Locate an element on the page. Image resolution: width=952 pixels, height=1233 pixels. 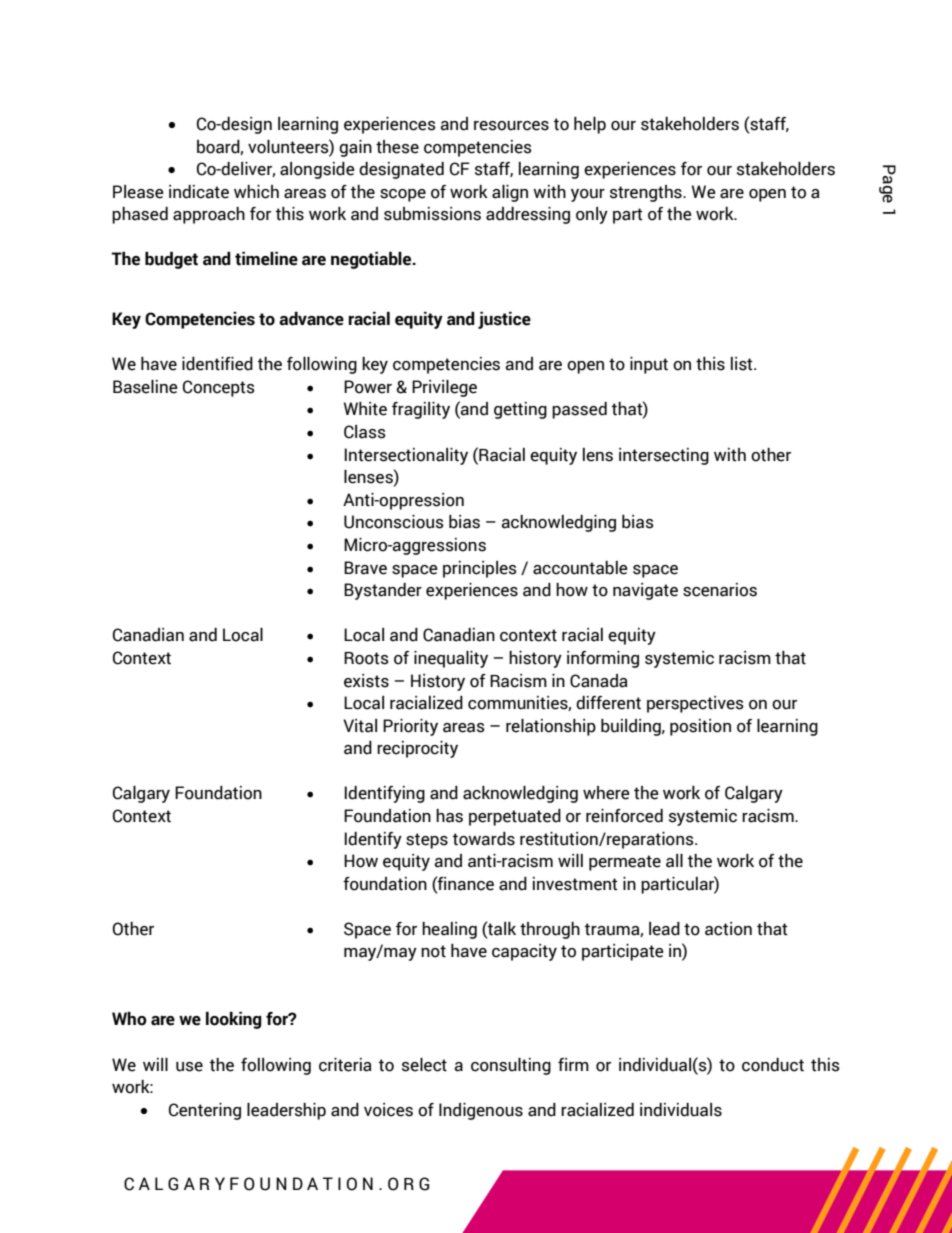
these is located at coordinates (397, 147).
